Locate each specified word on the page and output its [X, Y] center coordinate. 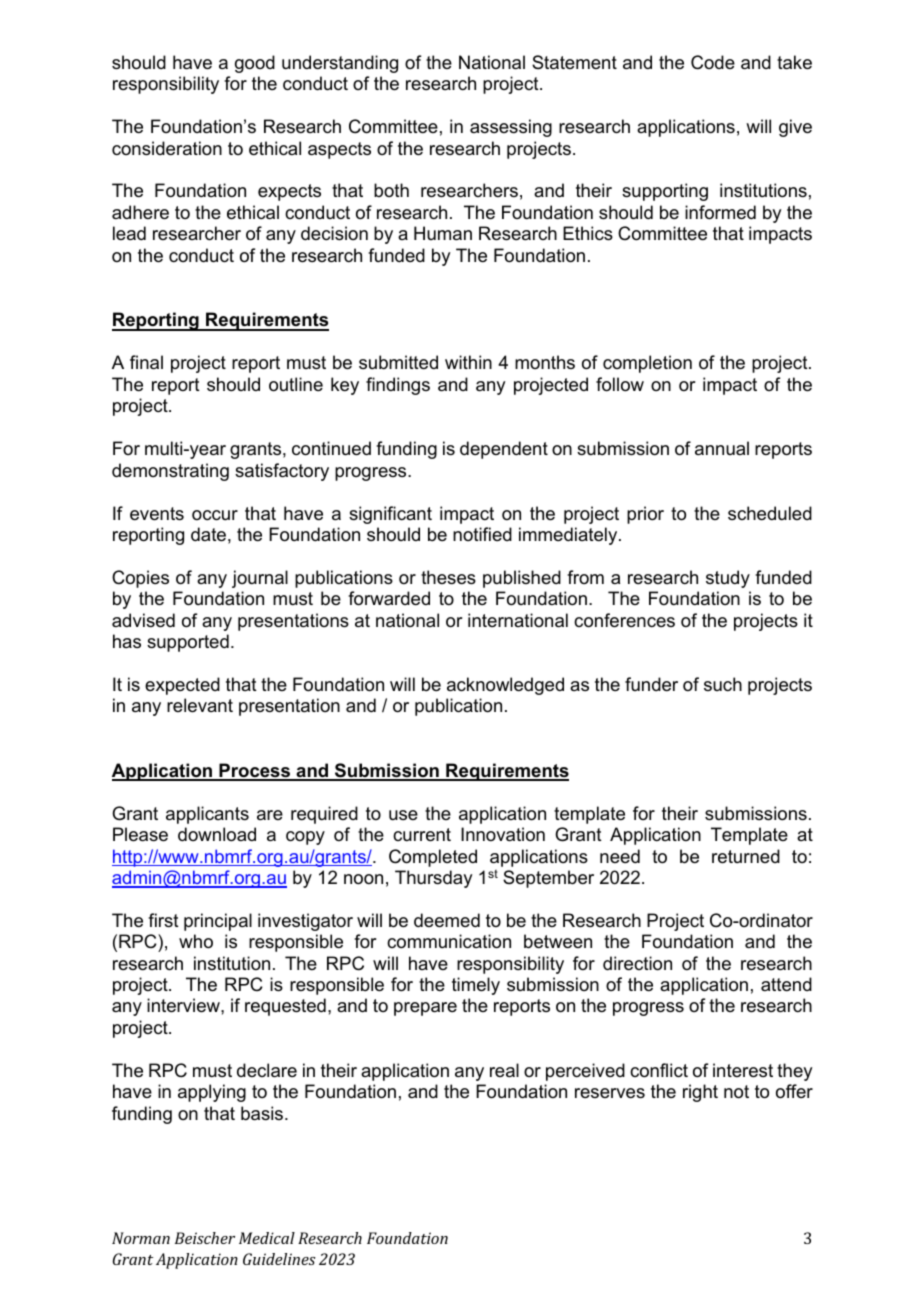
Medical [267, 1238]
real [504, 1070]
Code [713, 62]
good [255, 64]
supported [188, 643]
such [723, 684]
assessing [511, 128]
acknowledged [505, 686]
